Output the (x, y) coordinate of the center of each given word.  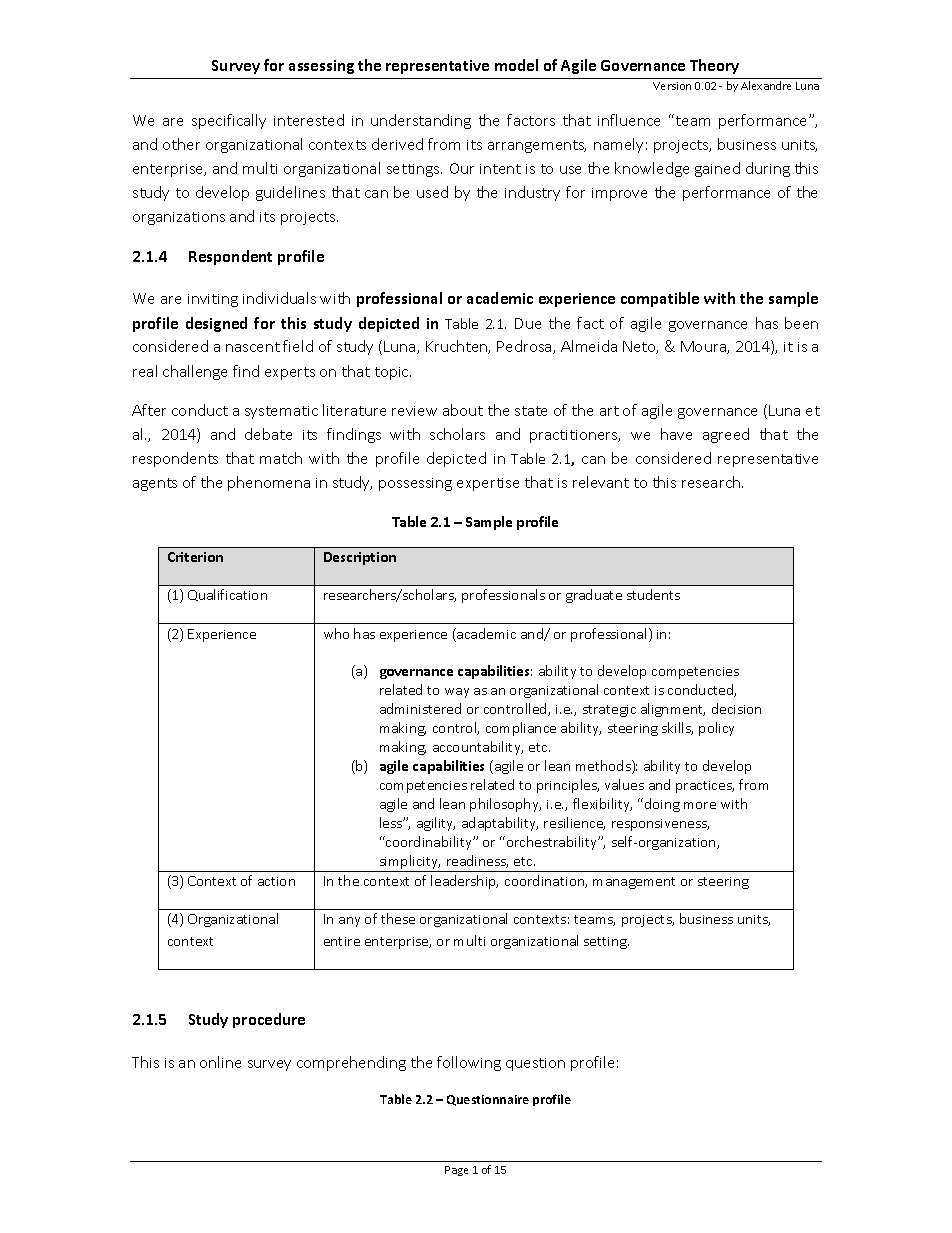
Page (456, 1171)
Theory (714, 66)
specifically (229, 121)
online (220, 1062)
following (469, 1063)
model (516, 65)
